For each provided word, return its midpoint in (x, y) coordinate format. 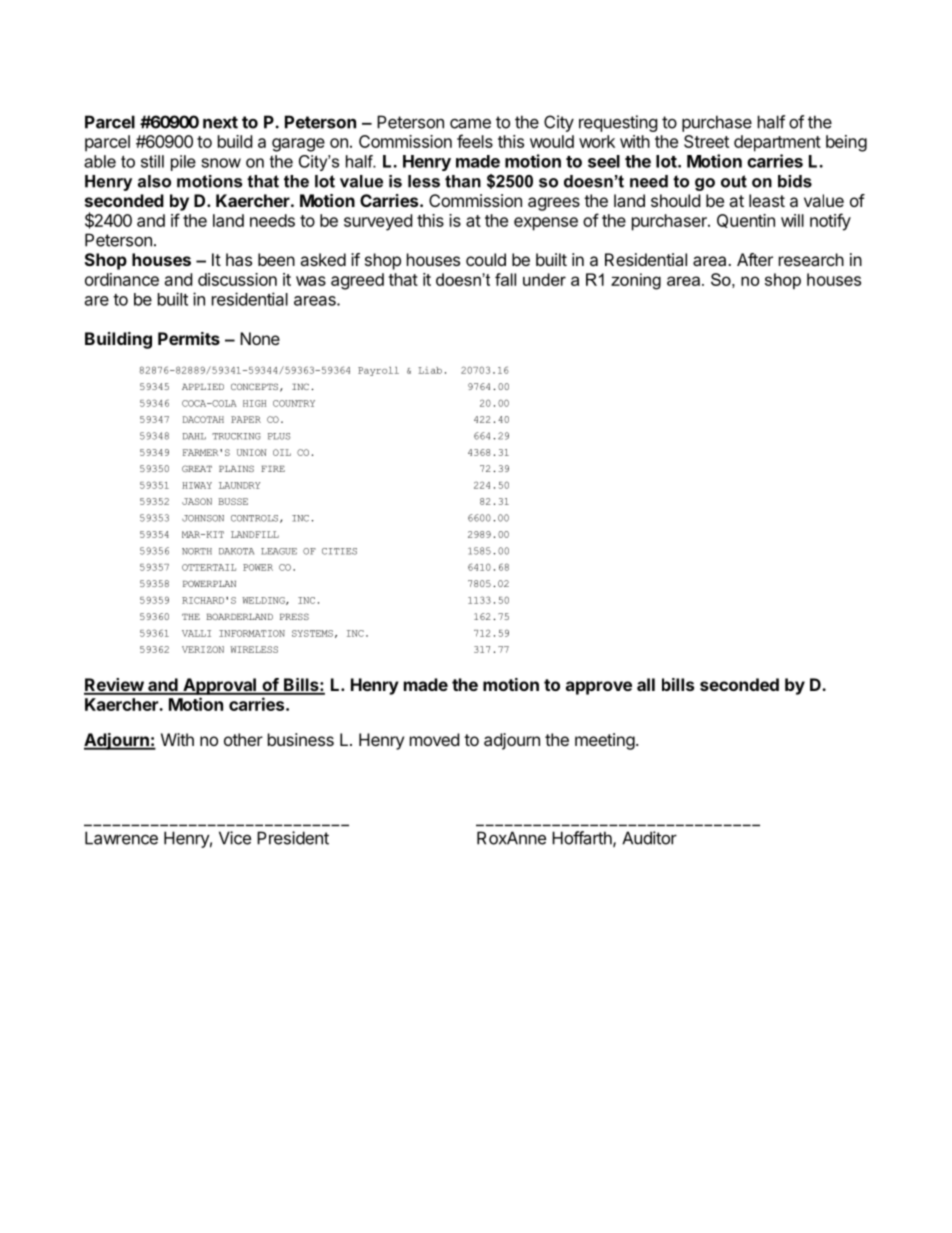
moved (434, 739)
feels (475, 141)
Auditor (649, 838)
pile (183, 163)
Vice (235, 838)
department (777, 143)
